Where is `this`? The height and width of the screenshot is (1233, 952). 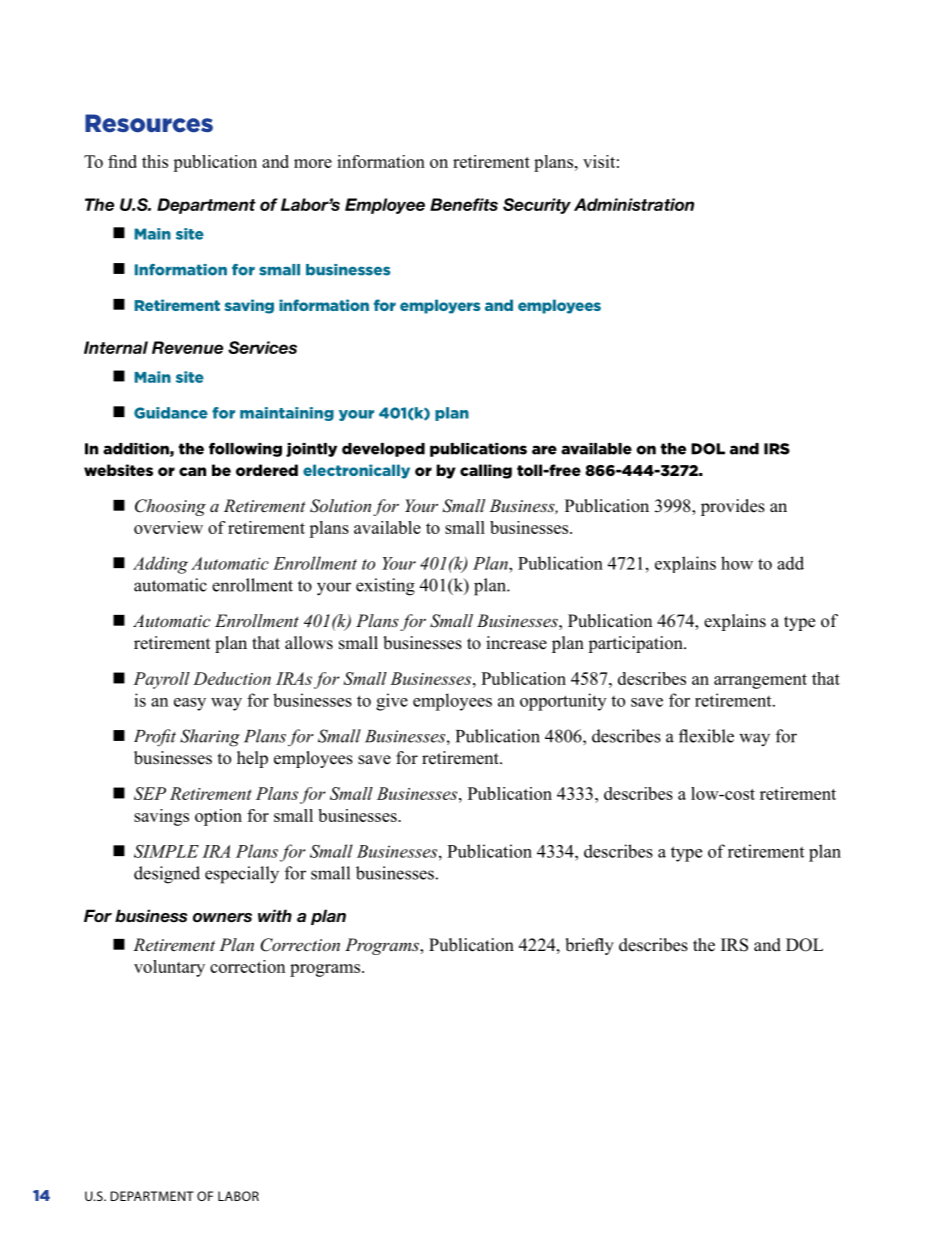
this is located at coordinates (155, 161).
